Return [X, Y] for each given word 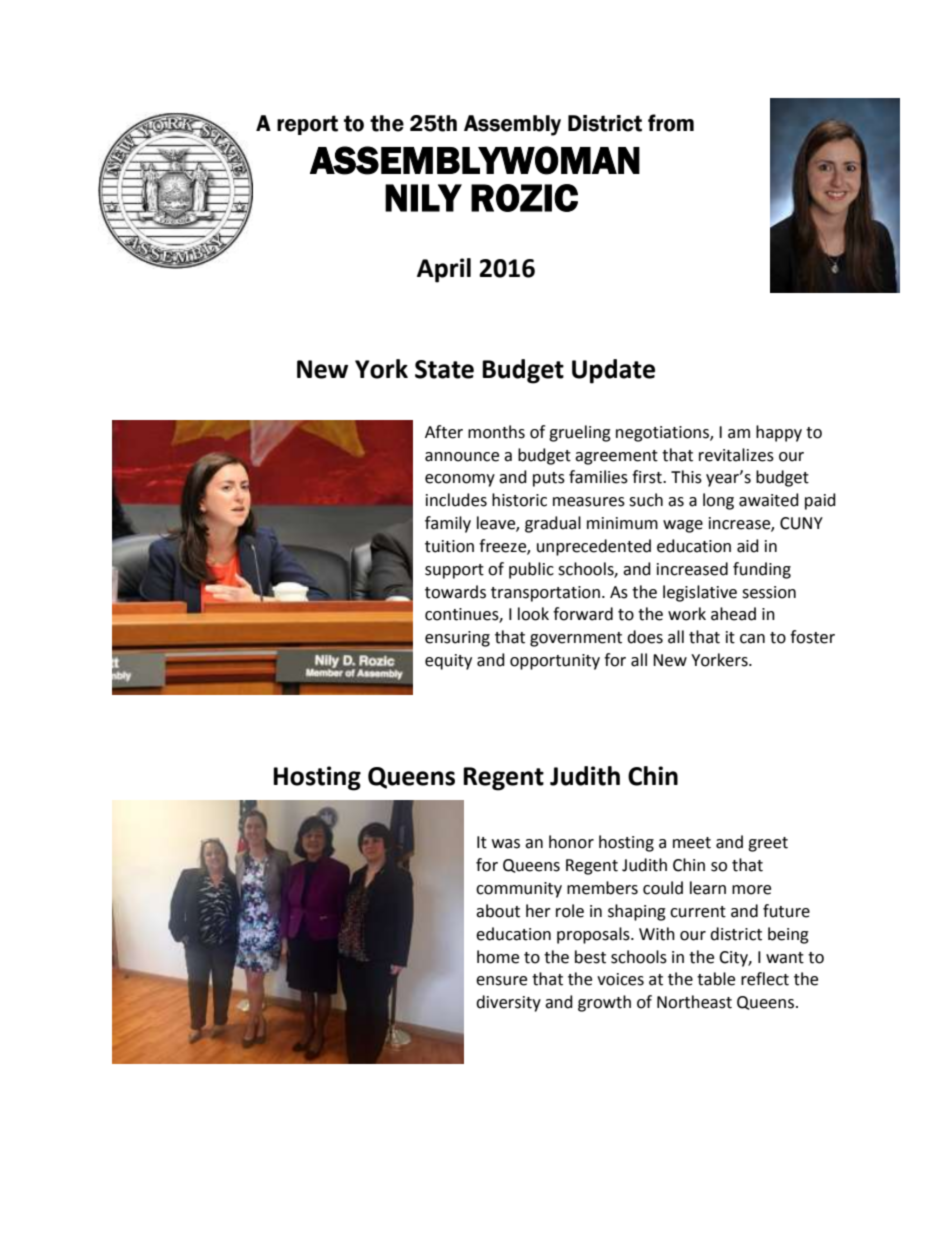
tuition [449, 546]
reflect [765, 979]
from [671, 123]
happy [779, 433]
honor [571, 842]
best [590, 957]
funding [762, 570]
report [307, 125]
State [444, 369]
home [498, 957]
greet [768, 844]
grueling [580, 433]
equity [448, 662]
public [531, 570]
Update [613, 371]
